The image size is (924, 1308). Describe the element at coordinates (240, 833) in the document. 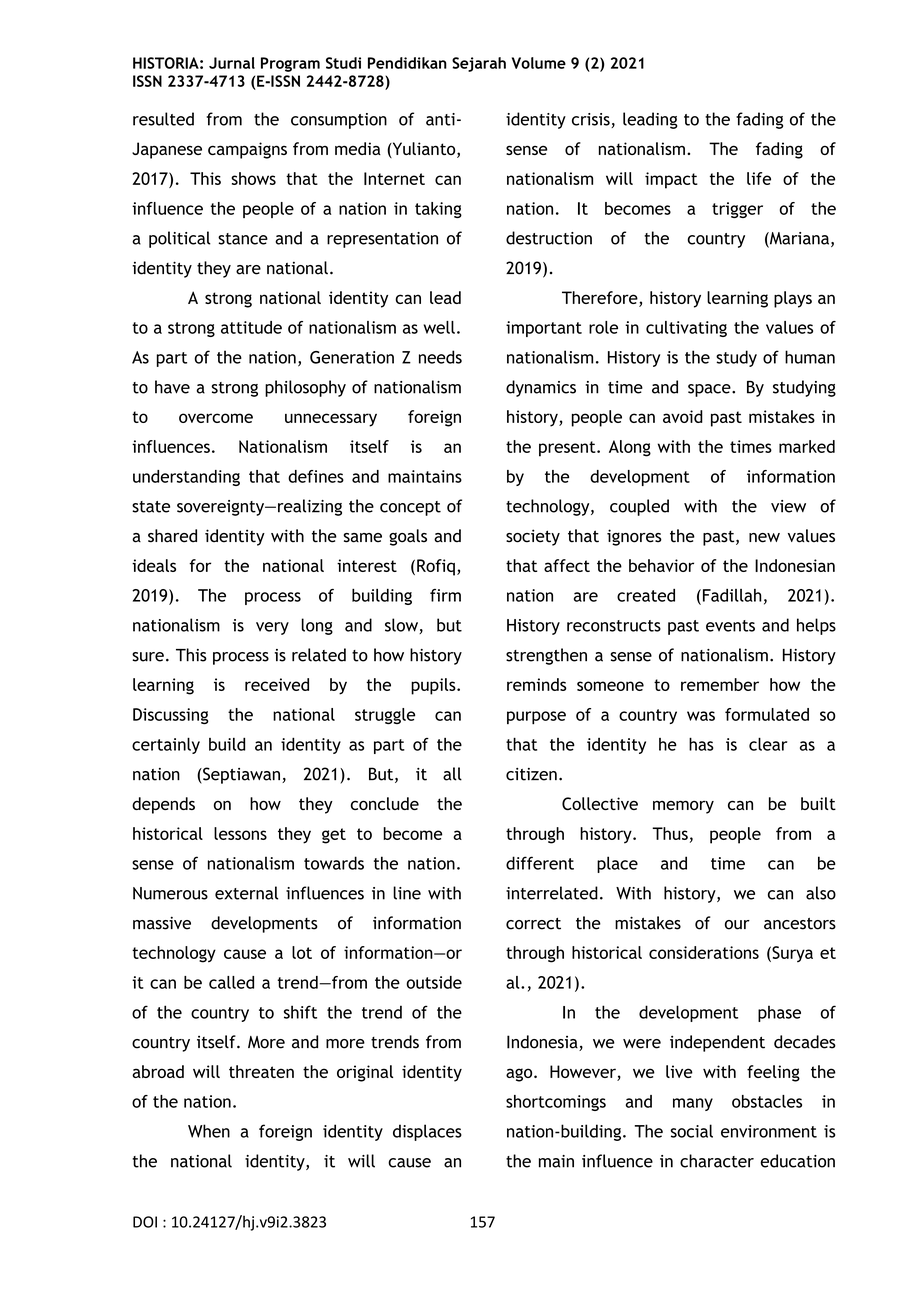

I see `lessons` at that location.
